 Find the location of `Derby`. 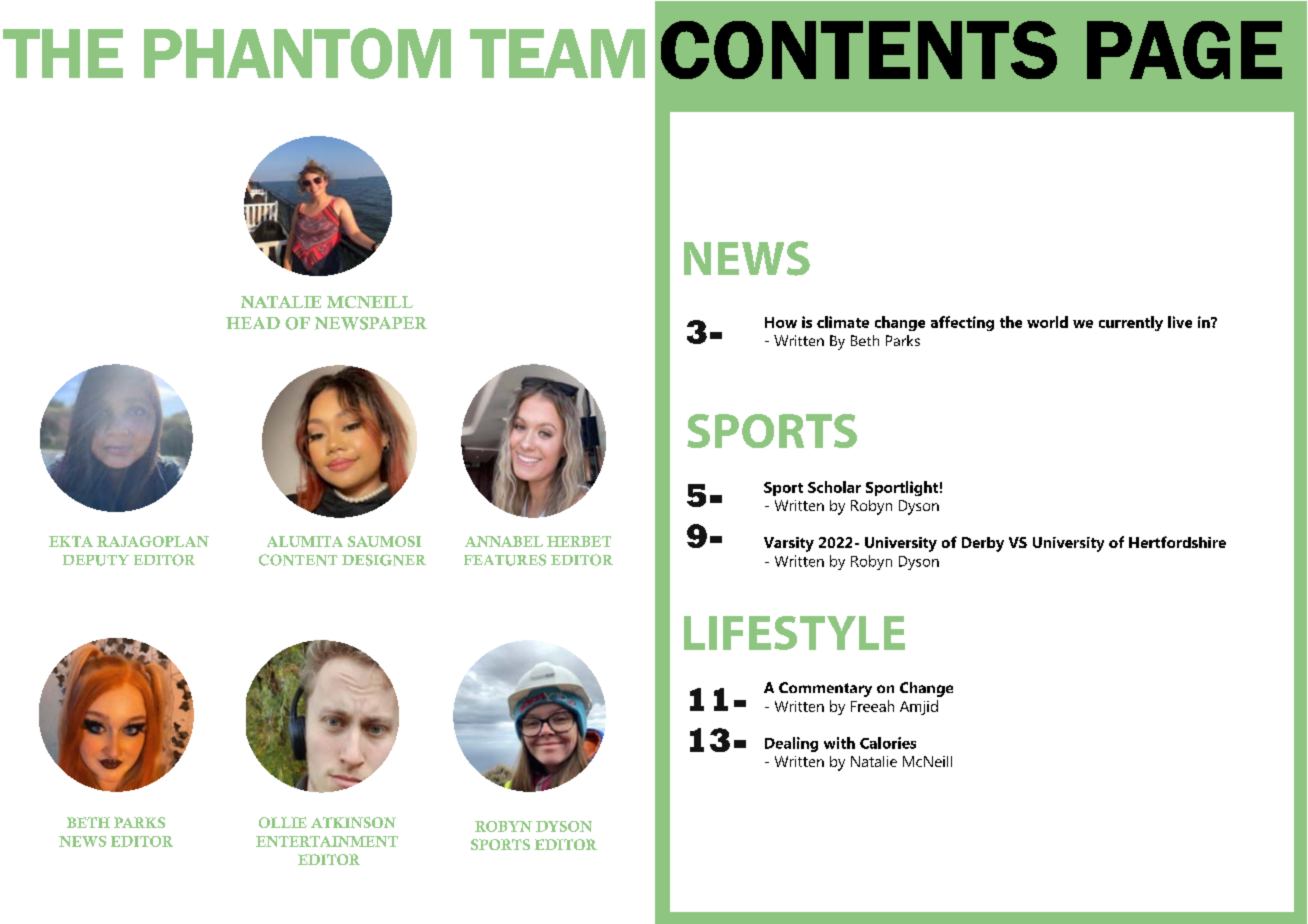

Derby is located at coordinates (983, 544).
